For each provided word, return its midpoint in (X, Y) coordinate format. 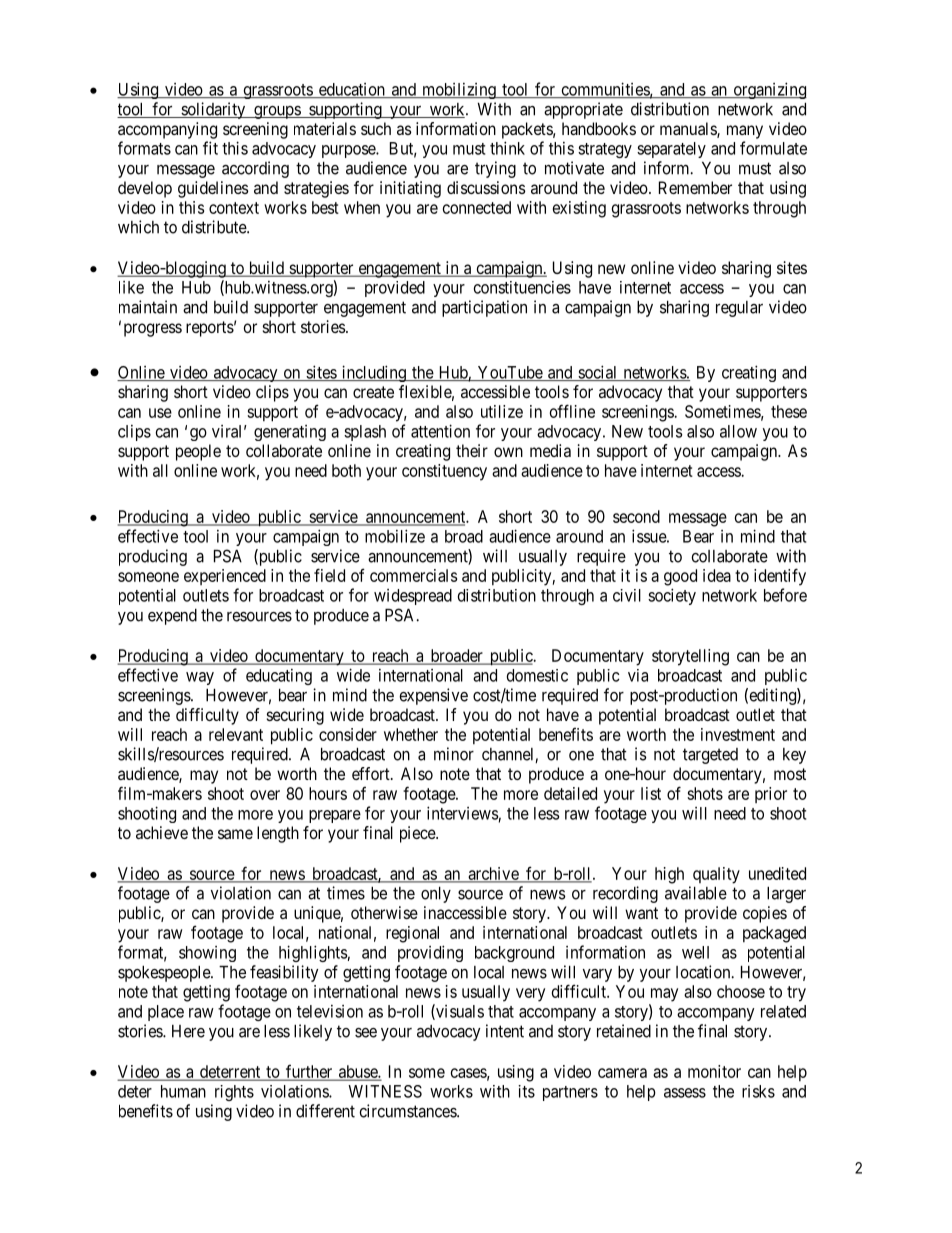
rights (234, 1093)
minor (454, 754)
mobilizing (459, 91)
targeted (710, 756)
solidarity (213, 110)
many (745, 132)
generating (290, 433)
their (472, 450)
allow (738, 431)
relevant (236, 734)
